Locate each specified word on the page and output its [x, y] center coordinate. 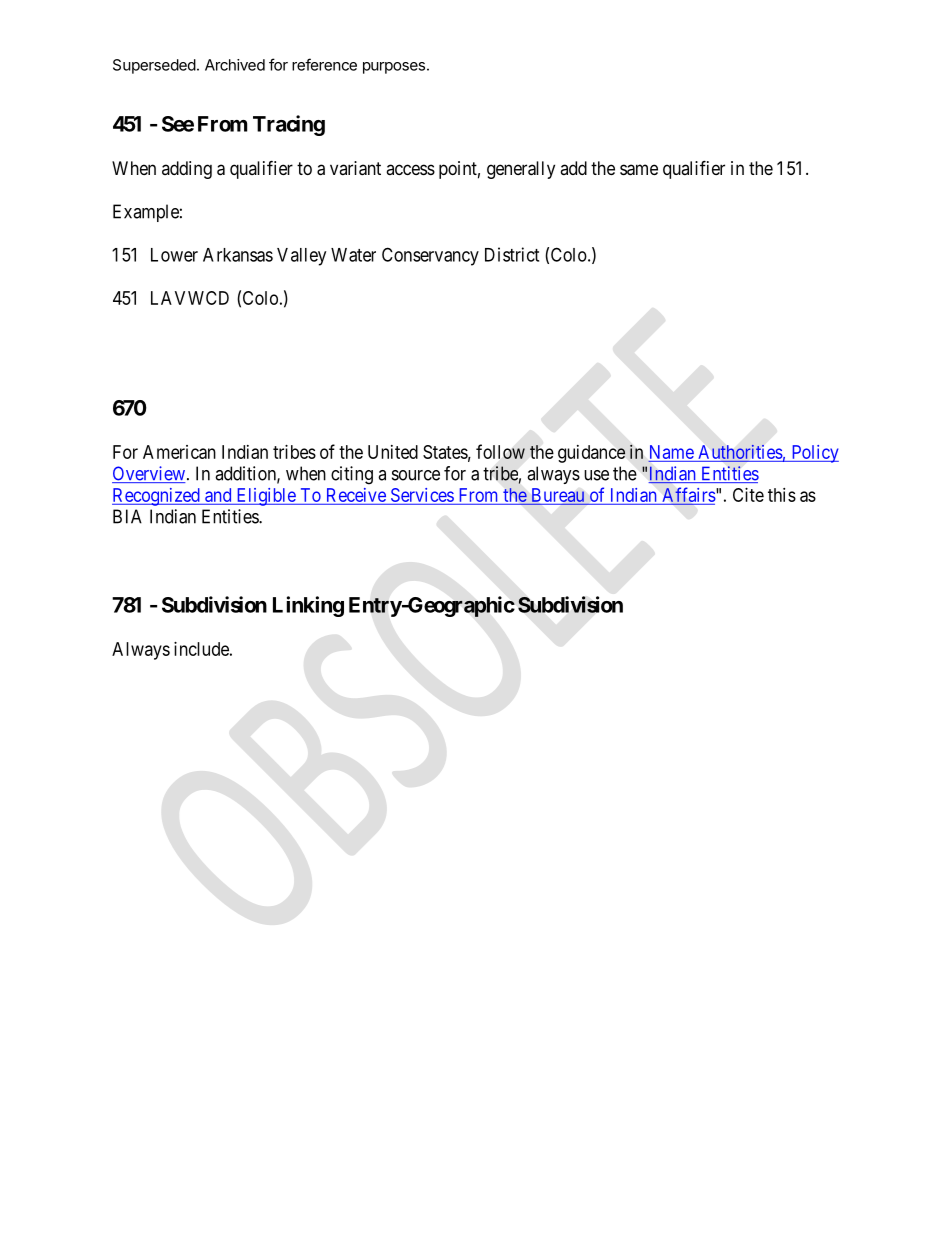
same [639, 170]
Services [422, 495]
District [512, 254]
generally [521, 170]
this [782, 495]
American [179, 452]
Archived [235, 65]
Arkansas [238, 255]
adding [187, 170]
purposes [394, 68]
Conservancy [430, 256]
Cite [748, 495]
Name [672, 452]
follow [500, 451]
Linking [308, 606]
